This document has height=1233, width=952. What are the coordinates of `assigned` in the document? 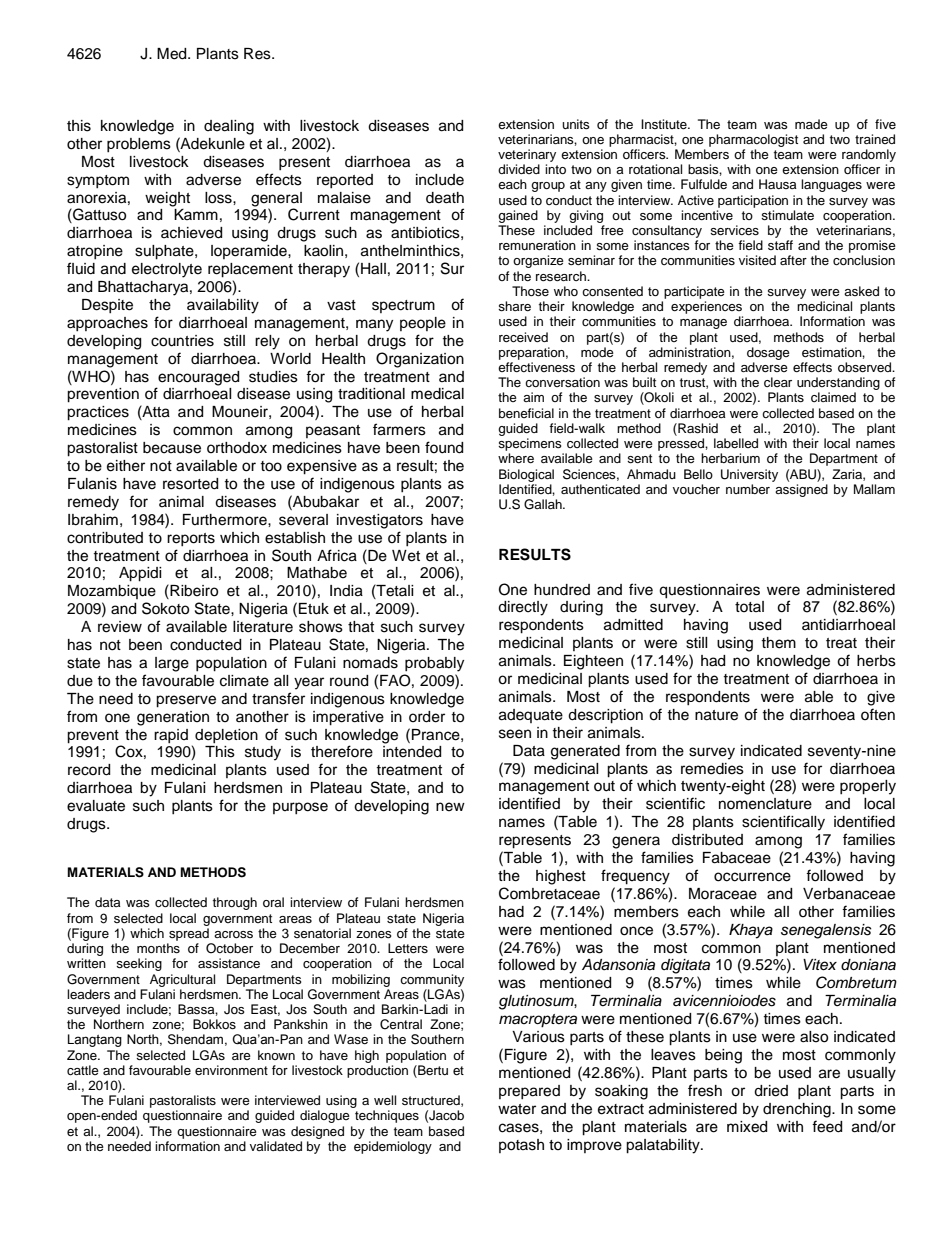 It's located at (801, 490).
